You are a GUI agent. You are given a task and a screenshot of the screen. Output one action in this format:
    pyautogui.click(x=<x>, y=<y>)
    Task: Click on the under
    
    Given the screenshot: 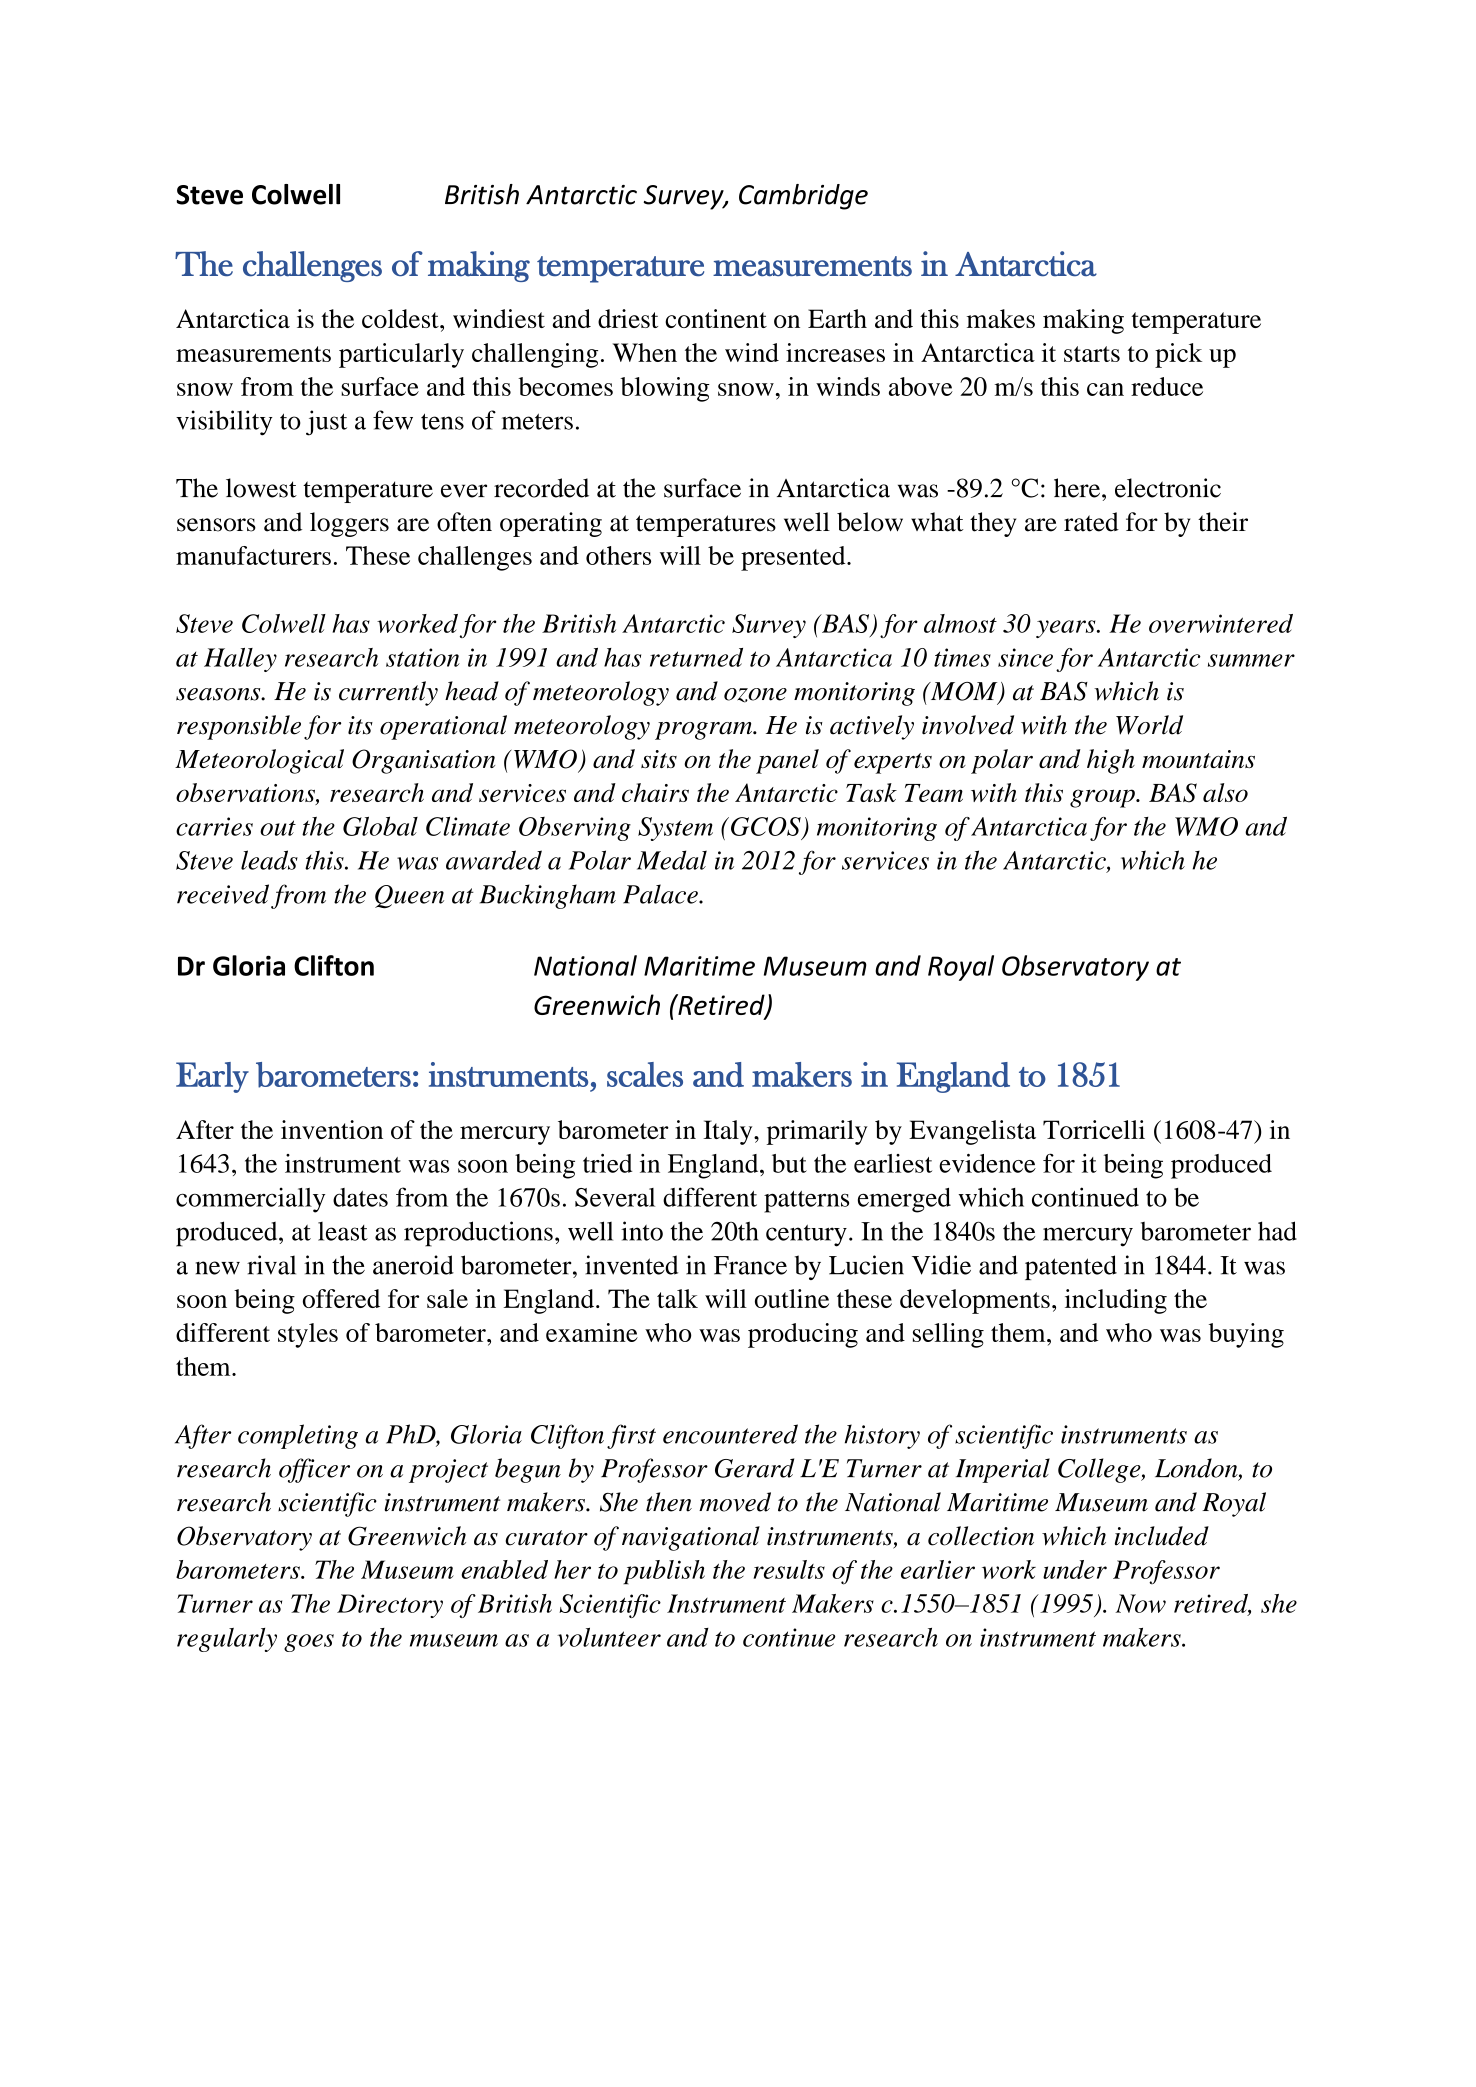 What is the action you would take?
    pyautogui.click(x=1075, y=1569)
